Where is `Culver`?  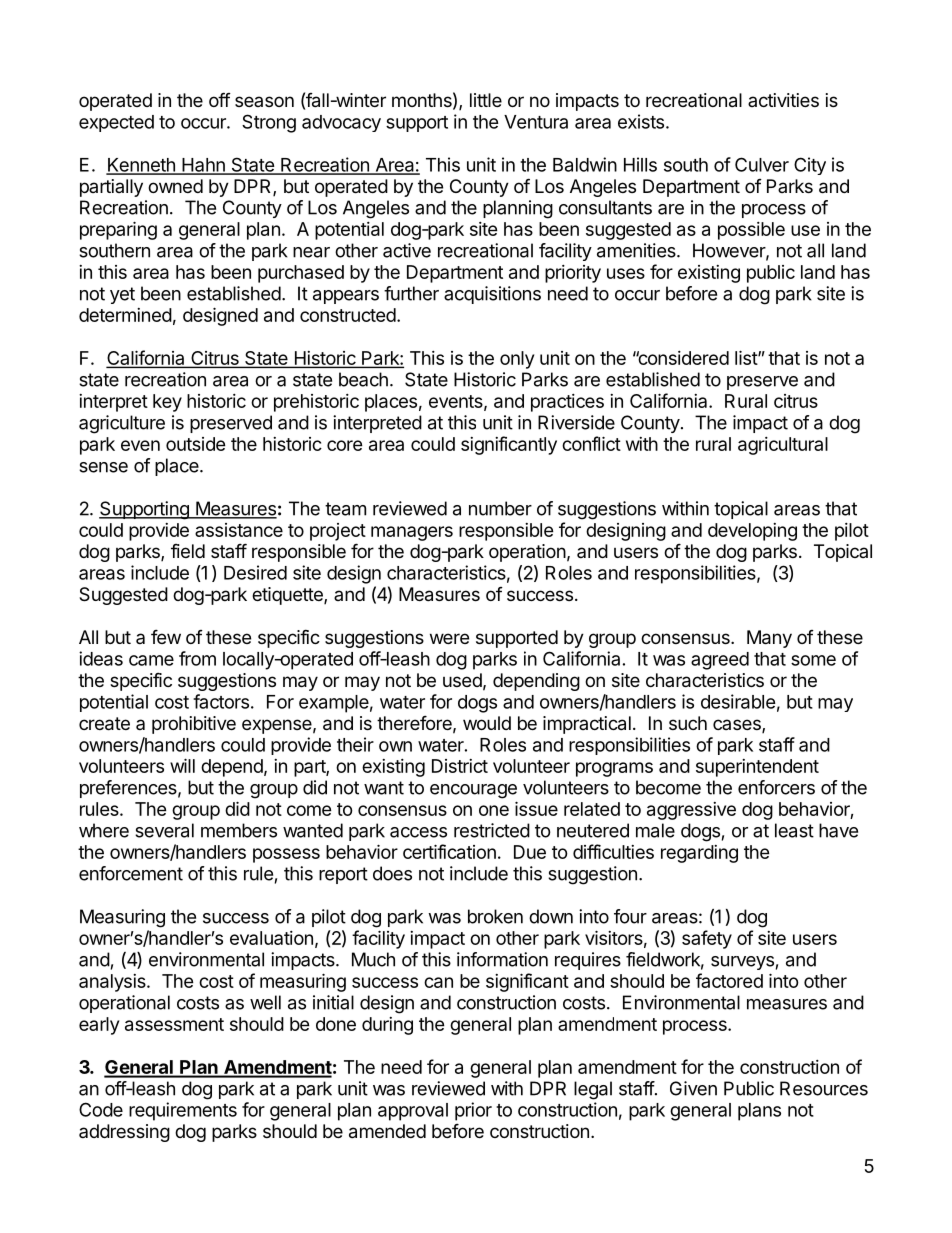 Culver is located at coordinates (762, 164).
